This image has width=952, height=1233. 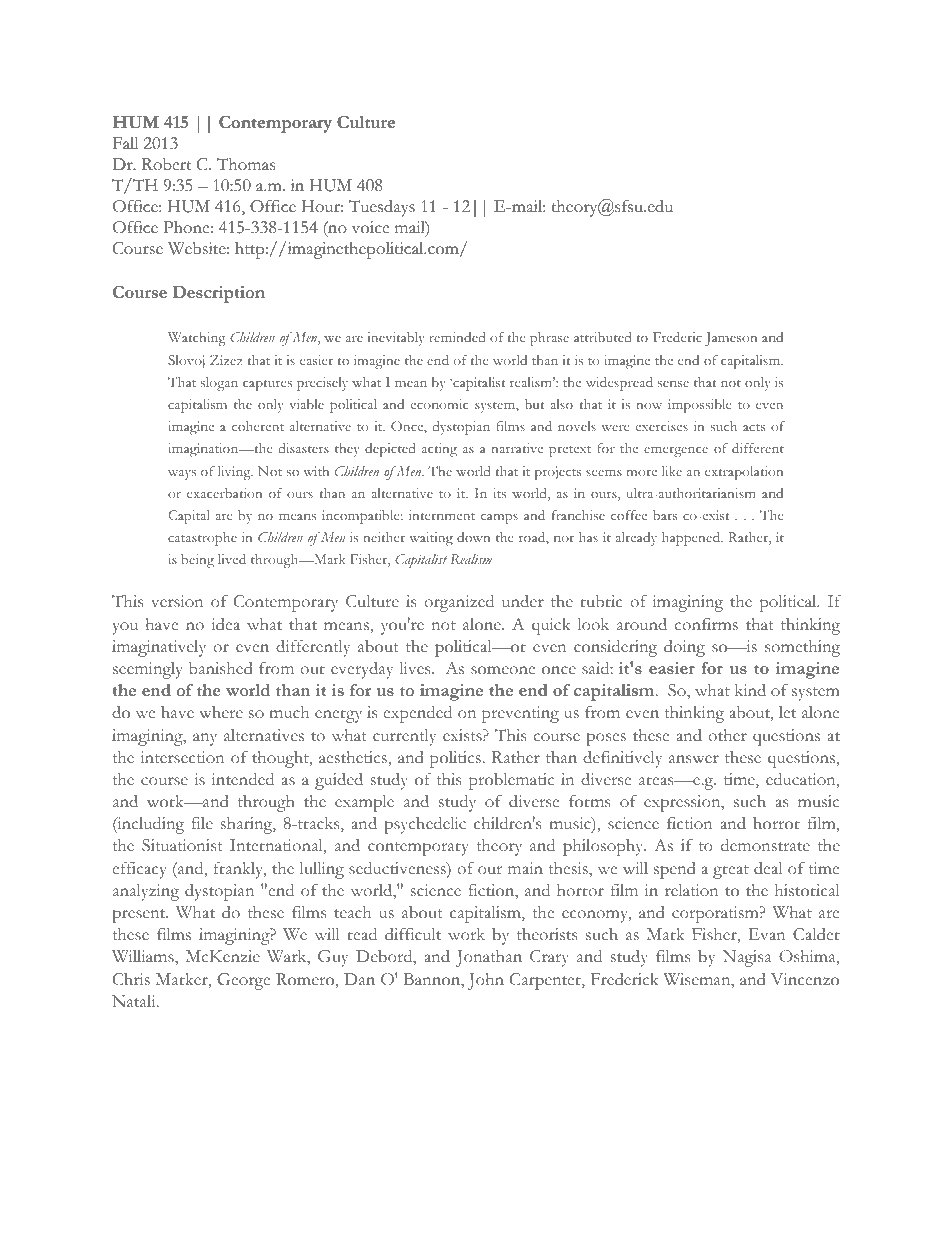 What do you see at coordinates (382, 208) in the image?
I see `Tuesdays` at bounding box center [382, 208].
